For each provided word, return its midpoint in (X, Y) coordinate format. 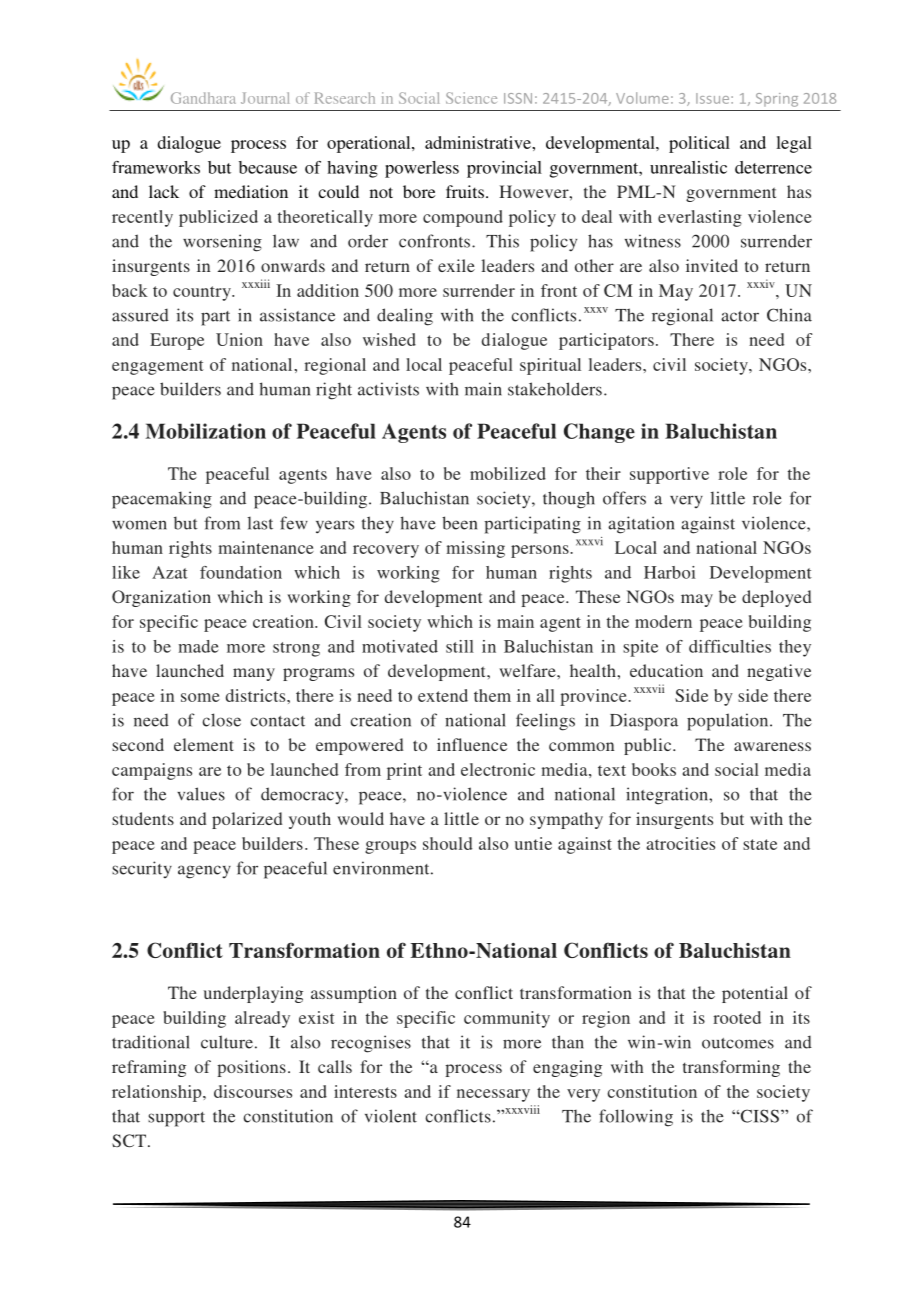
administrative (479, 142)
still (460, 646)
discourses (253, 1091)
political (699, 144)
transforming (731, 1068)
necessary (493, 1095)
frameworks (156, 167)
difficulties (730, 646)
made (198, 646)
